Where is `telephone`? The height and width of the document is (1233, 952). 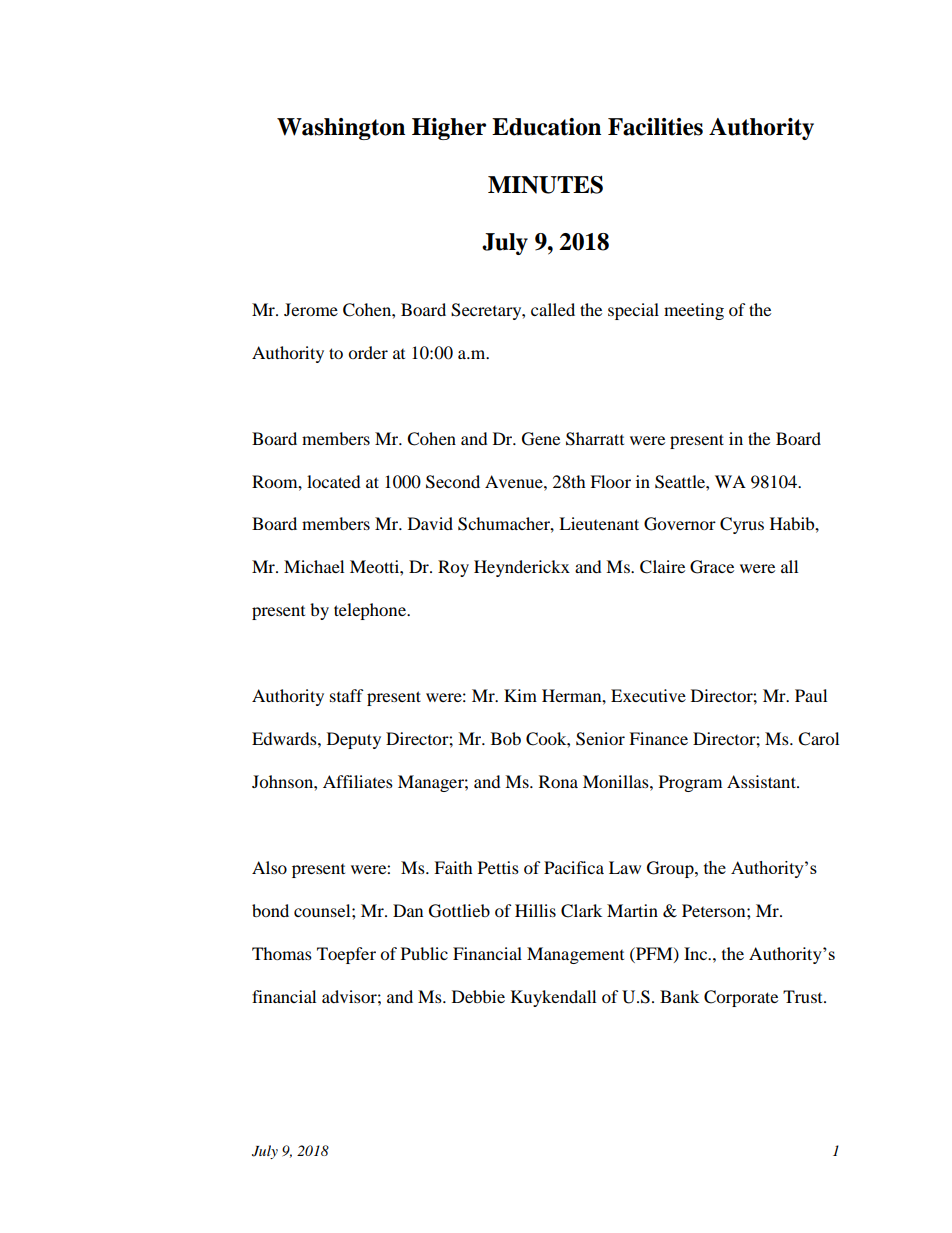 telephone is located at coordinates (371, 611).
